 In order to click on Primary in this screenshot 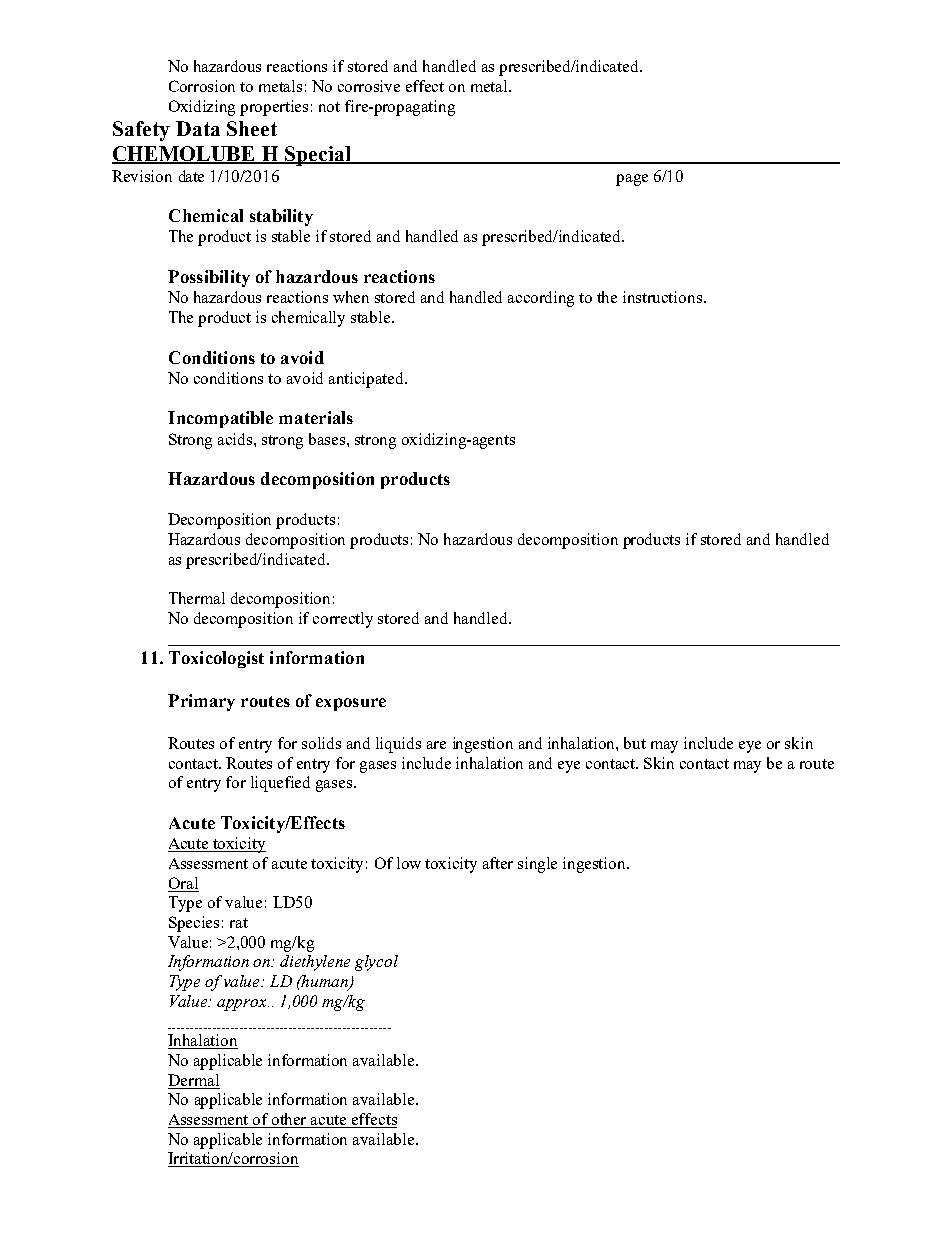, I will do `click(201, 702)`.
